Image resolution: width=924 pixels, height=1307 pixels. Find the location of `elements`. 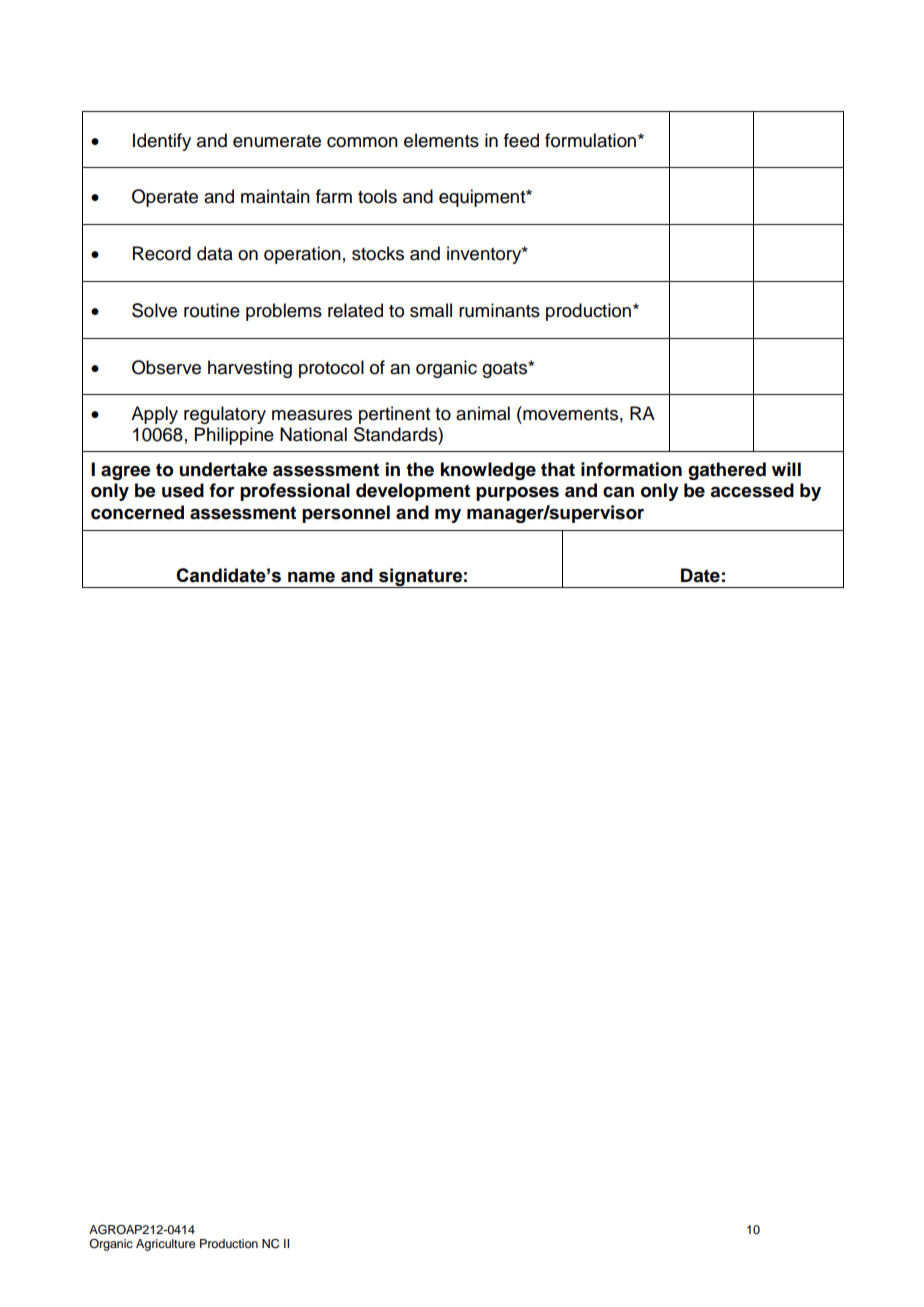

elements is located at coordinates (441, 140).
